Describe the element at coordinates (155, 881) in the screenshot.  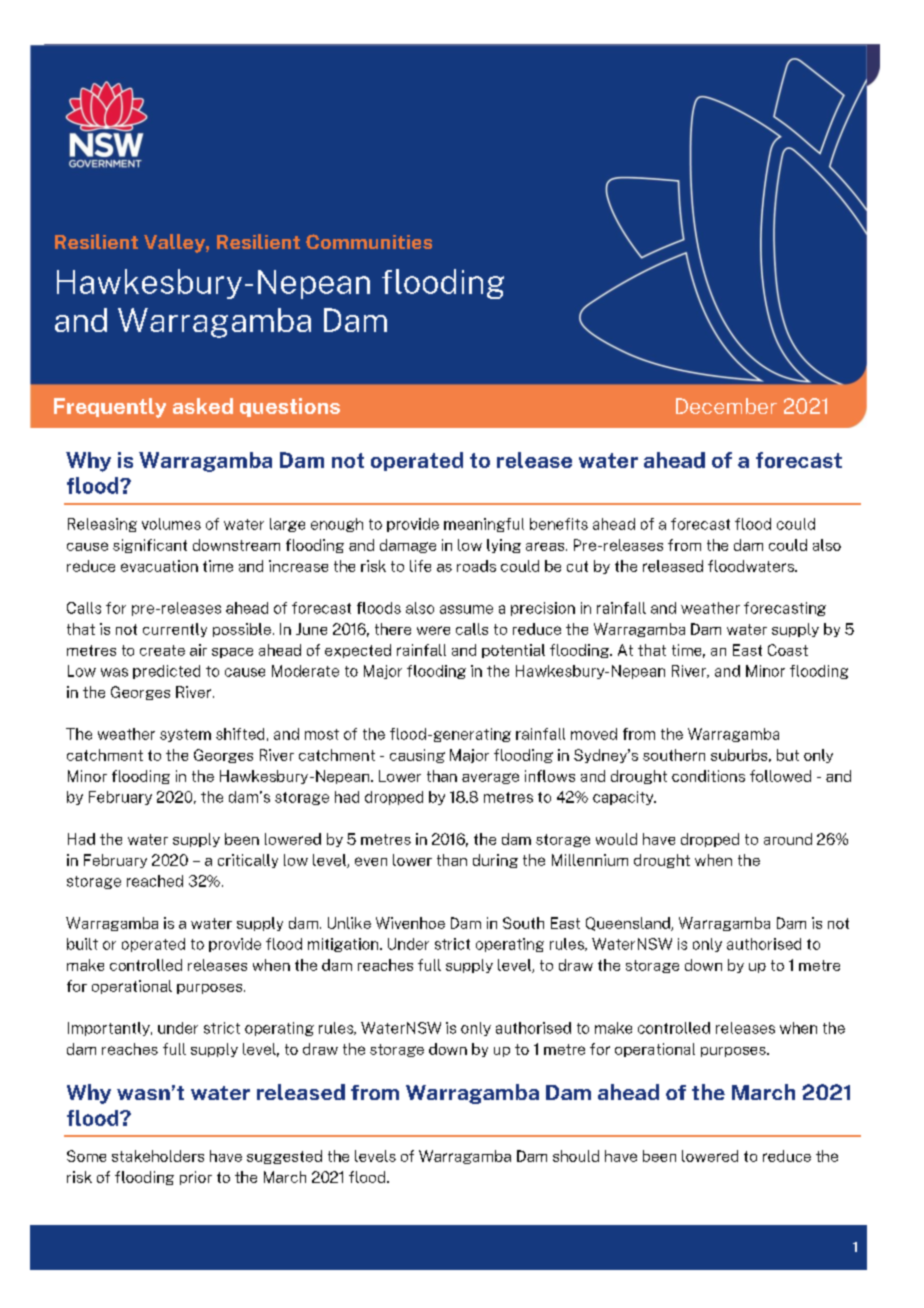
I see `reached` at that location.
